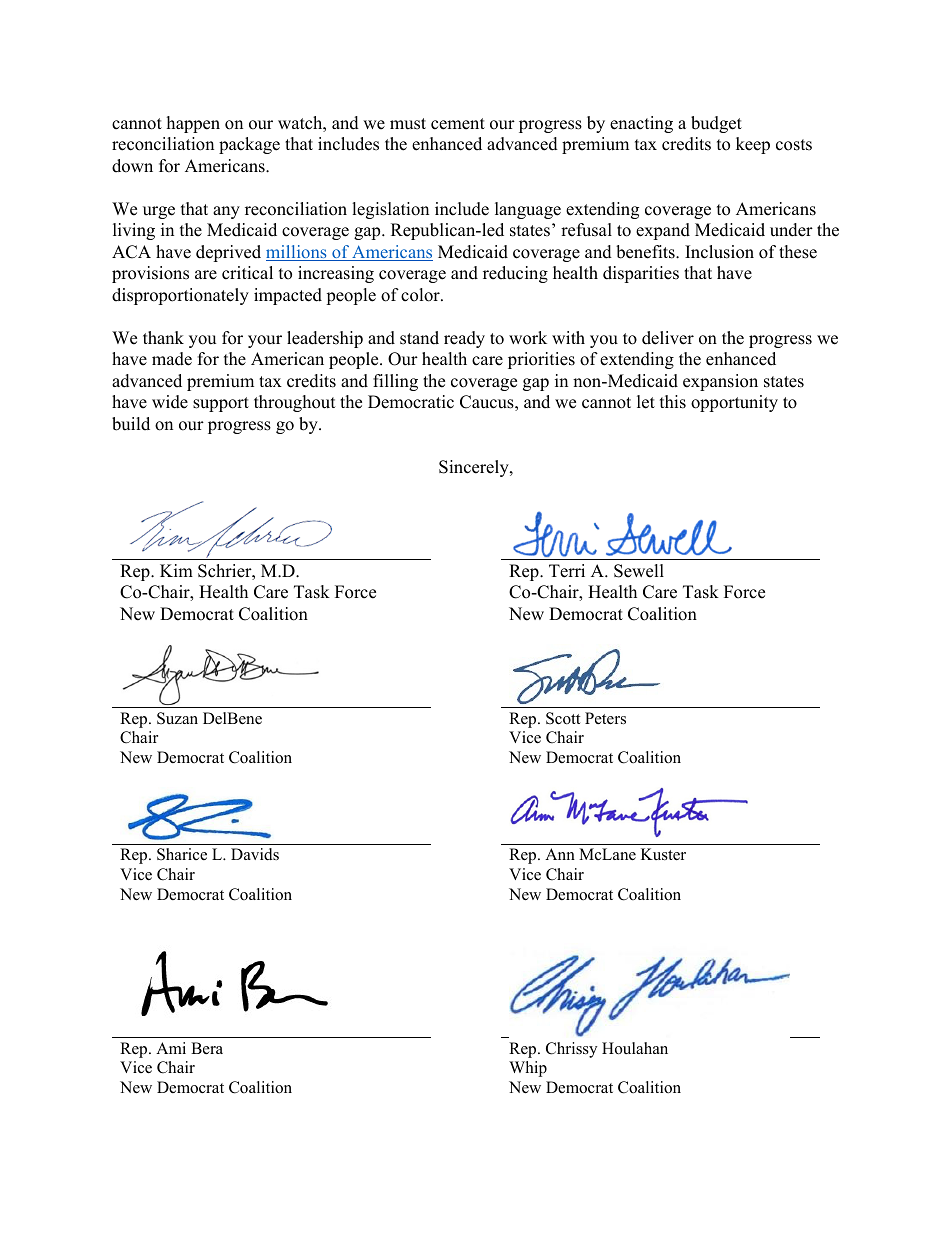 The image size is (952, 1233). Describe the element at coordinates (571, 1050) in the document. I see `Chrissy` at that location.
